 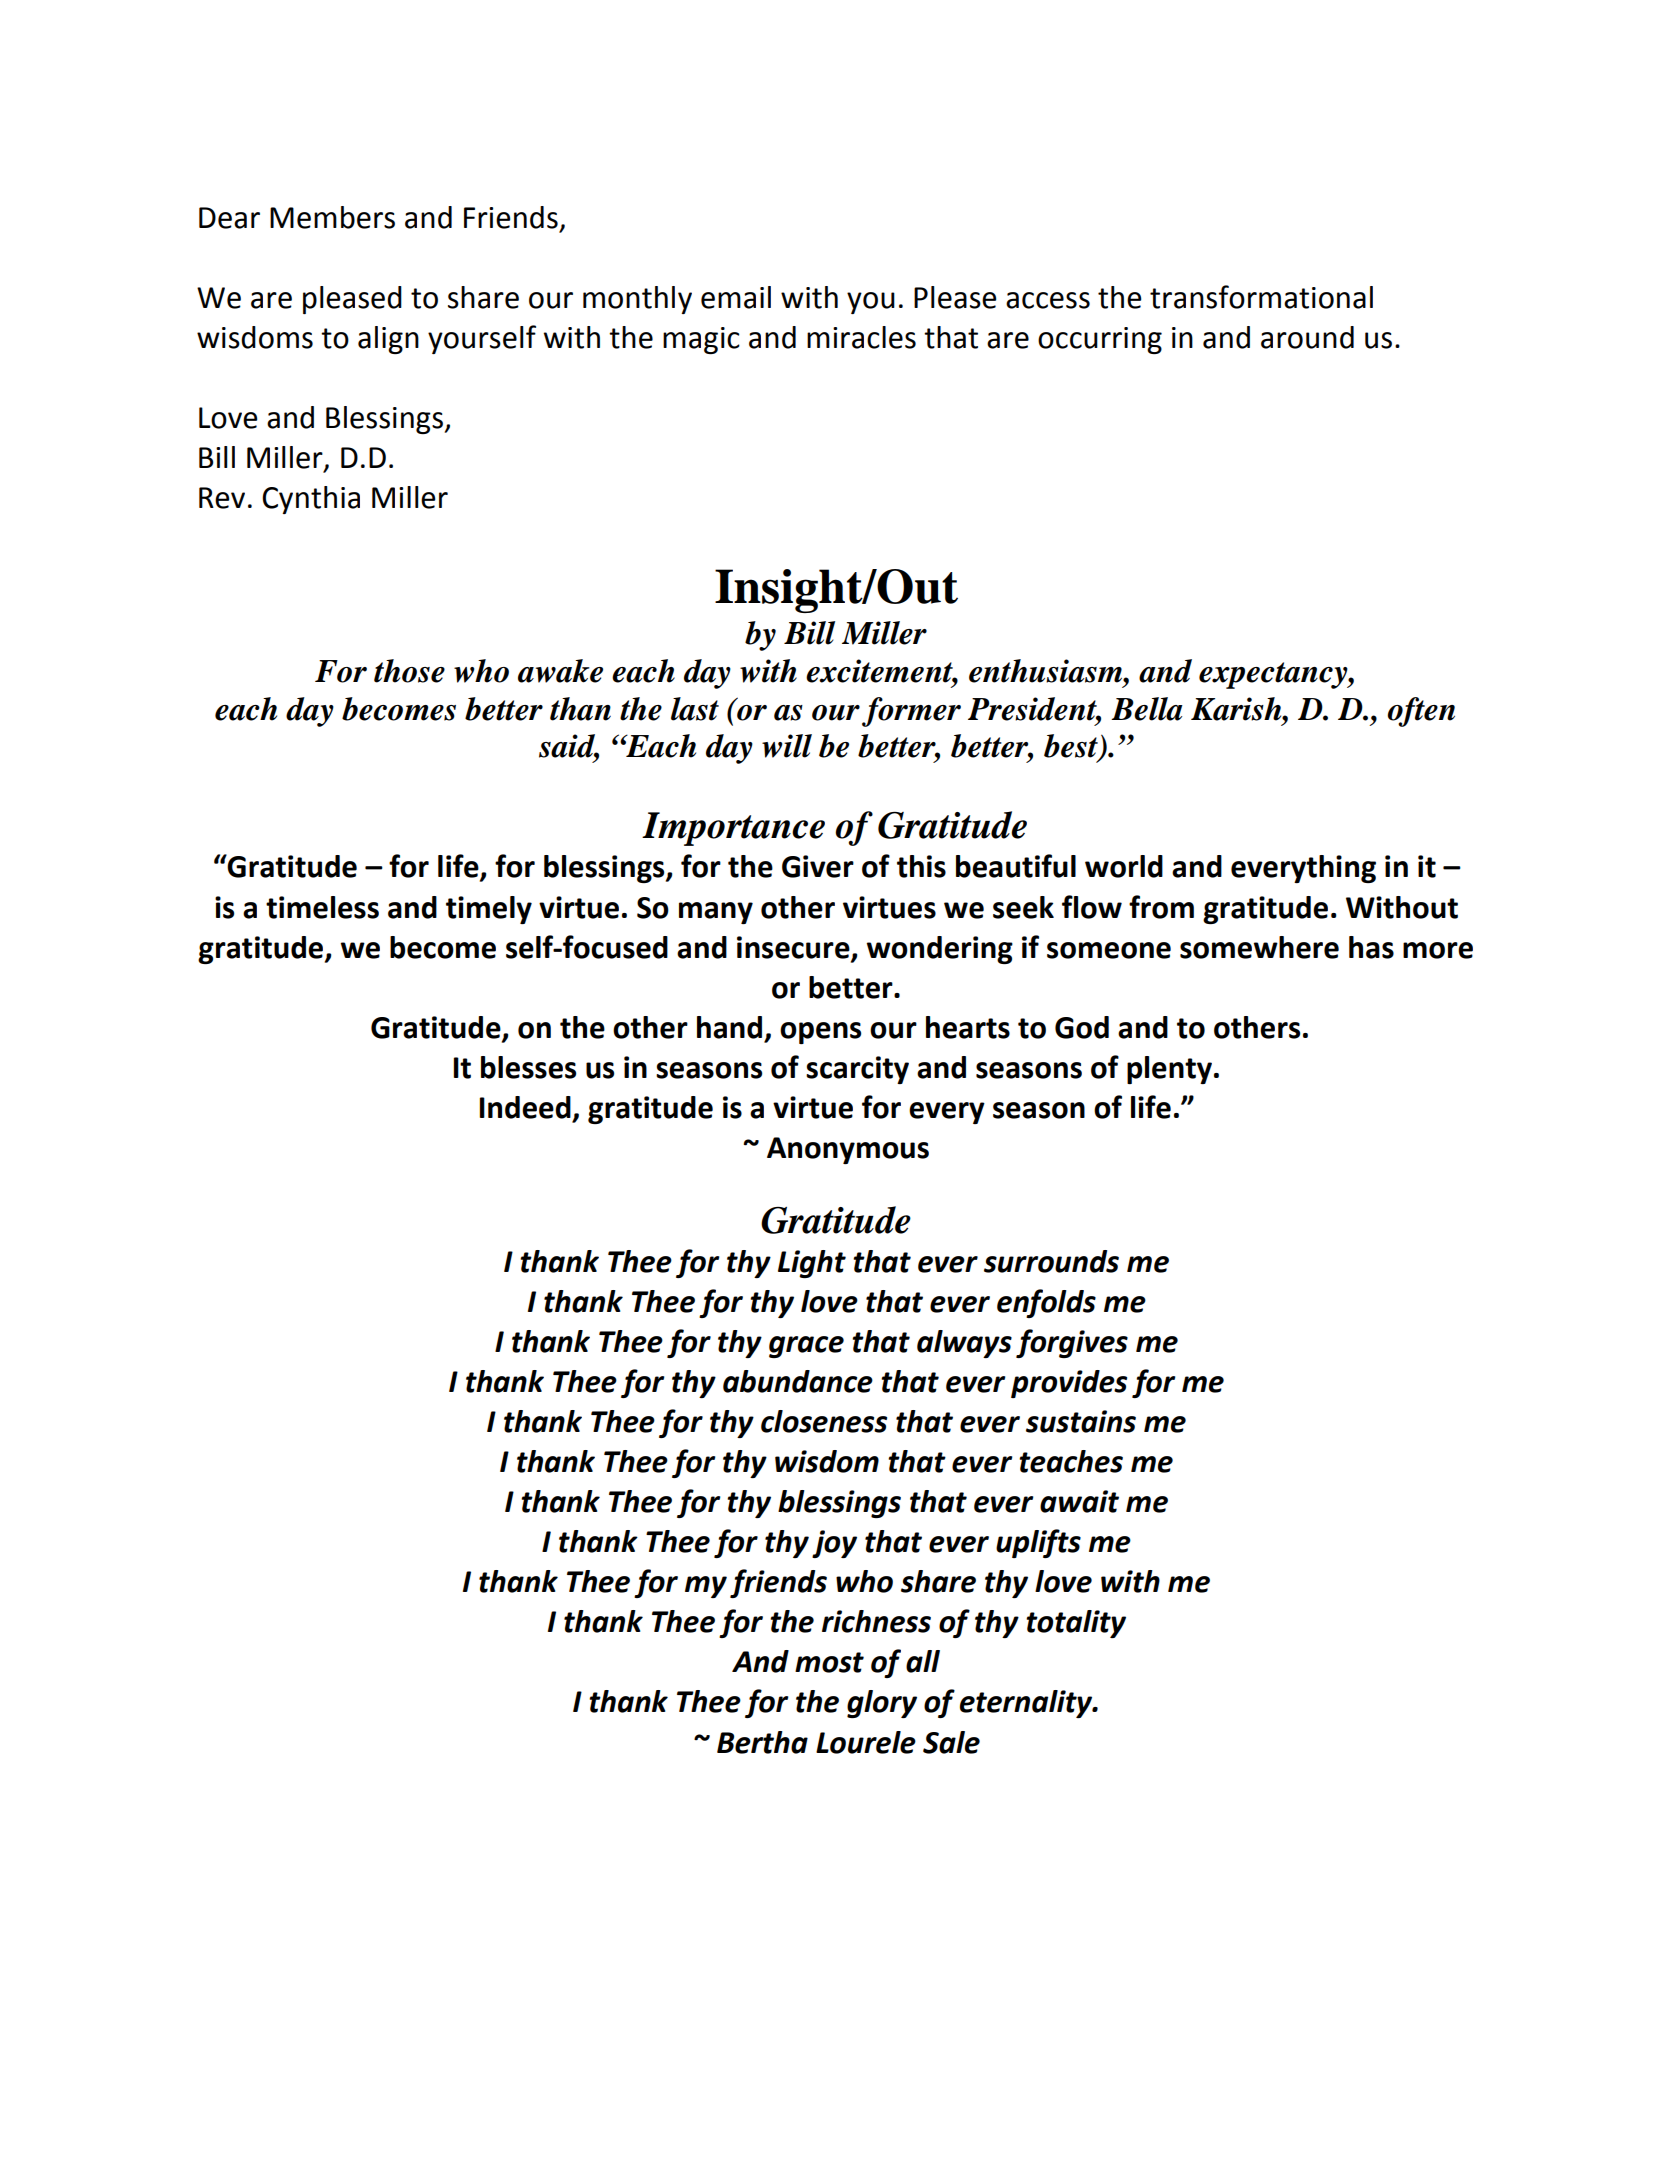 I want to click on Indeed, so click(x=525, y=1107).
